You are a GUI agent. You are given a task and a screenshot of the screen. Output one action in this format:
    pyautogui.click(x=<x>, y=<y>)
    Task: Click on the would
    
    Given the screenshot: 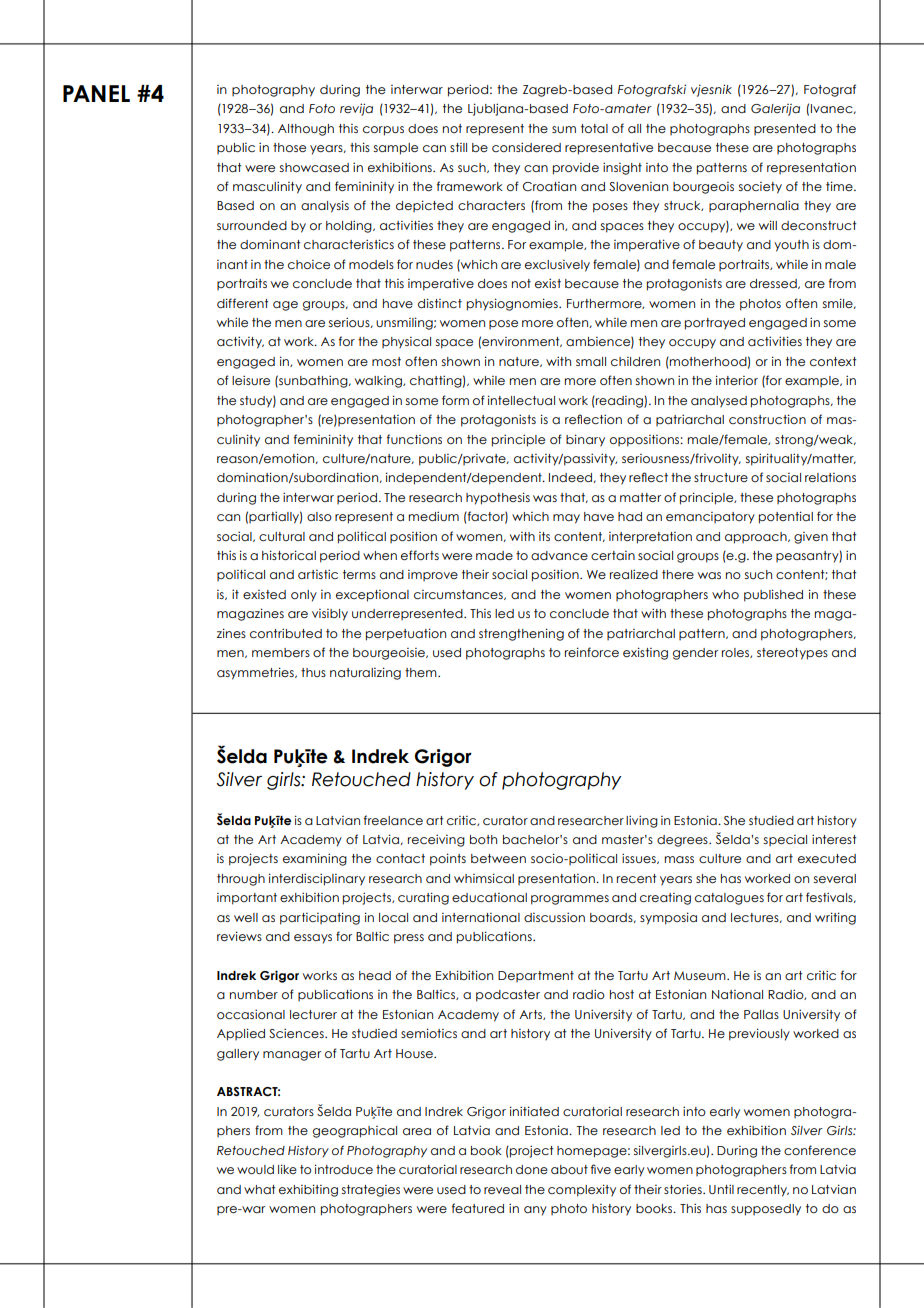 What is the action you would take?
    pyautogui.click(x=255, y=1169)
